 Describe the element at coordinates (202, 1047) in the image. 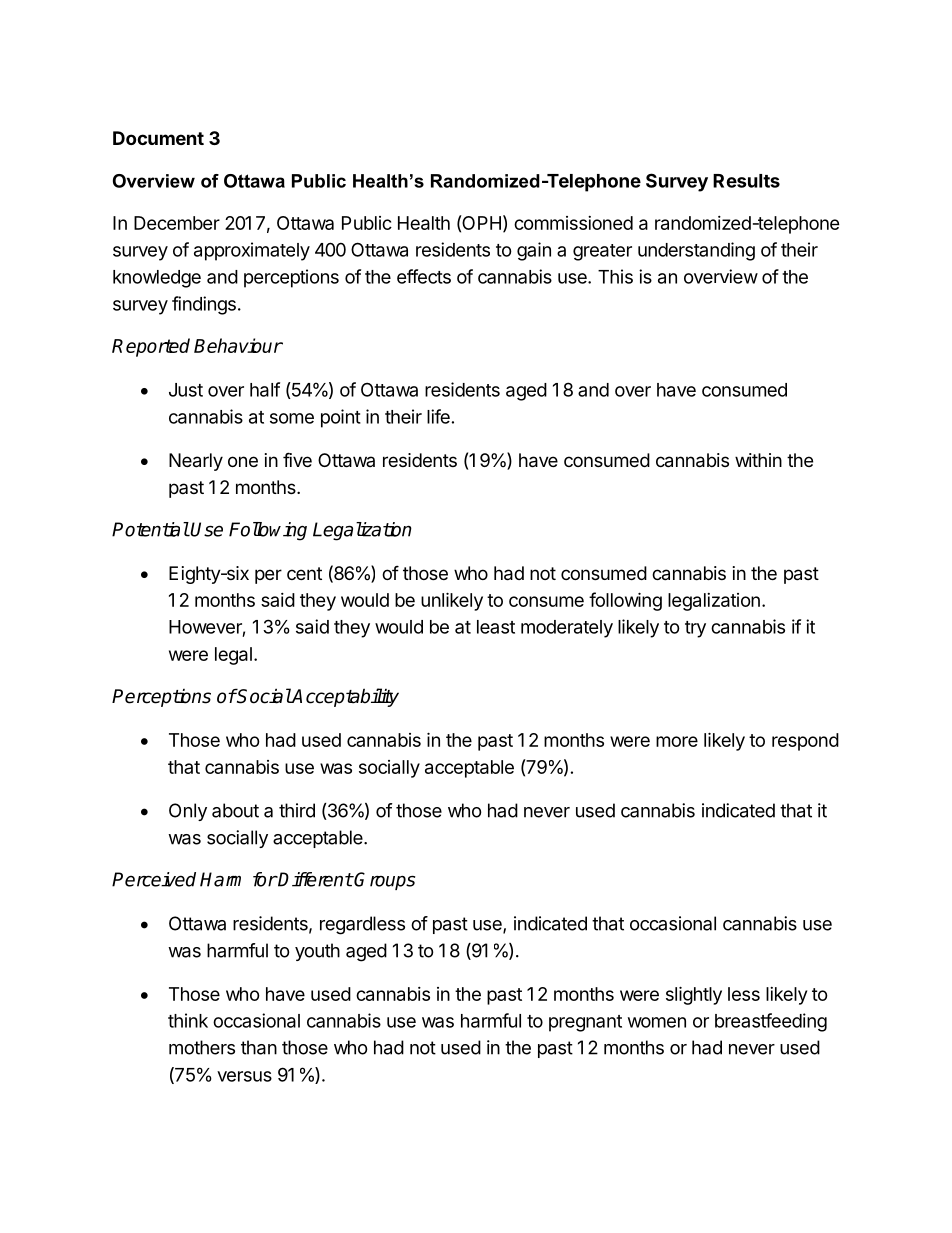

I see `mothers` at that location.
